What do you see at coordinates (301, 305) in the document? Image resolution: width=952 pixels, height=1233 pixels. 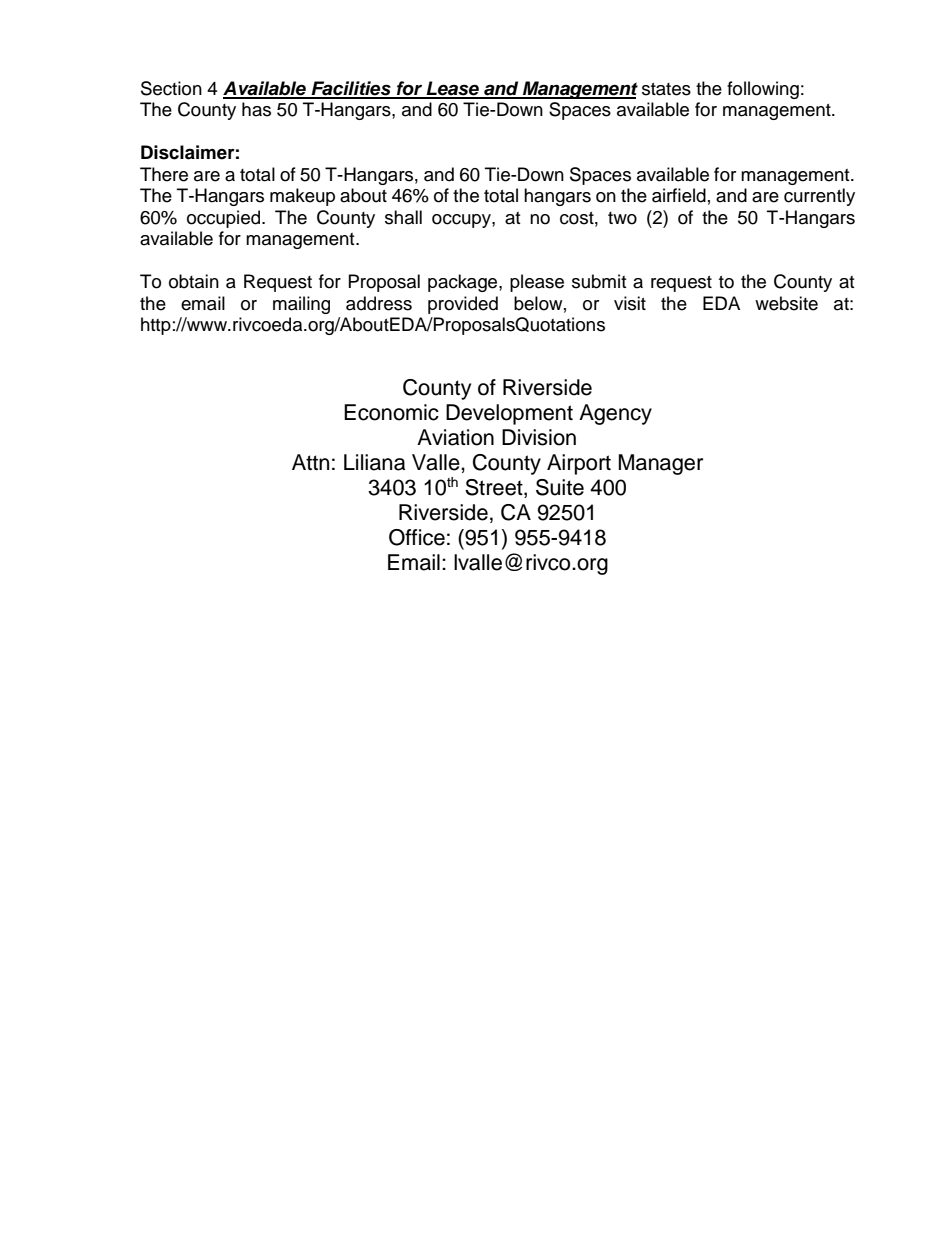 I see `mailing` at bounding box center [301, 305].
